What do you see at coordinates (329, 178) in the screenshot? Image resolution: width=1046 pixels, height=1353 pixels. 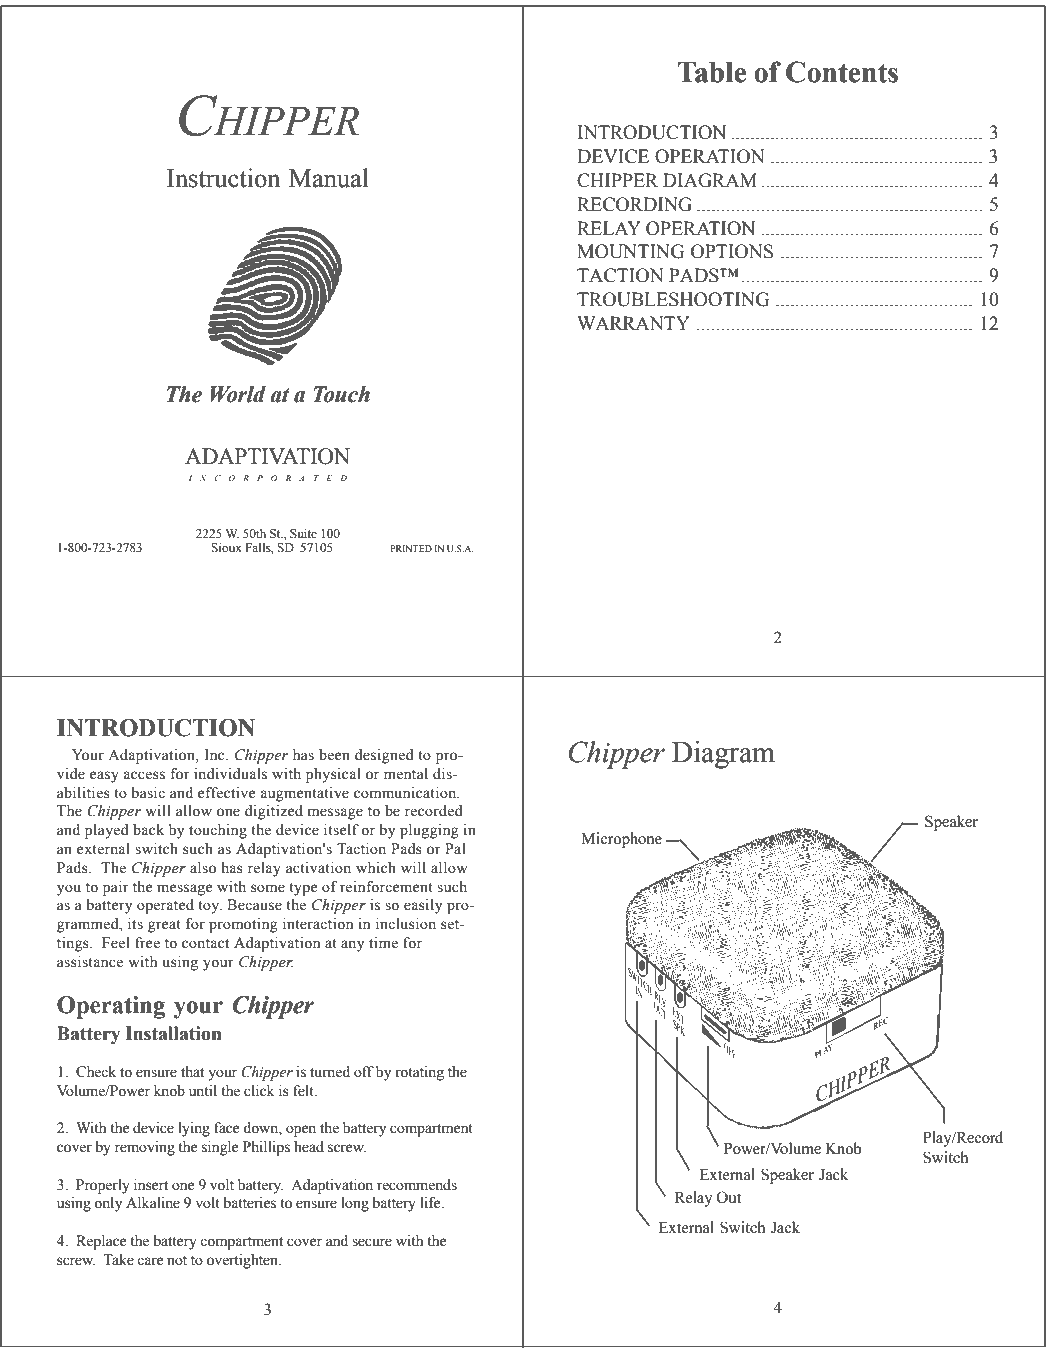 I see `Manual` at bounding box center [329, 178].
